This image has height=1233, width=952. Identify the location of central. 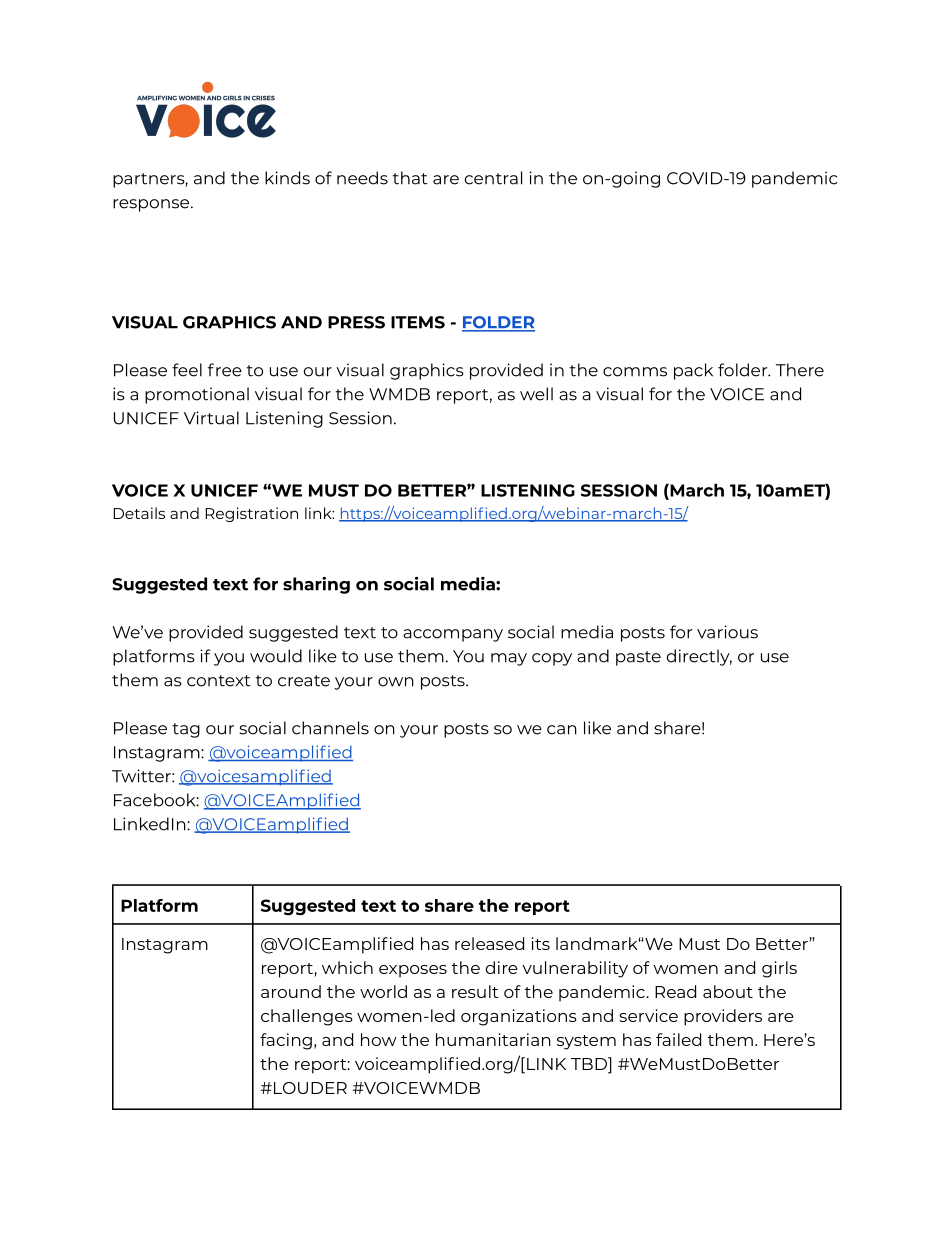
(493, 178).
